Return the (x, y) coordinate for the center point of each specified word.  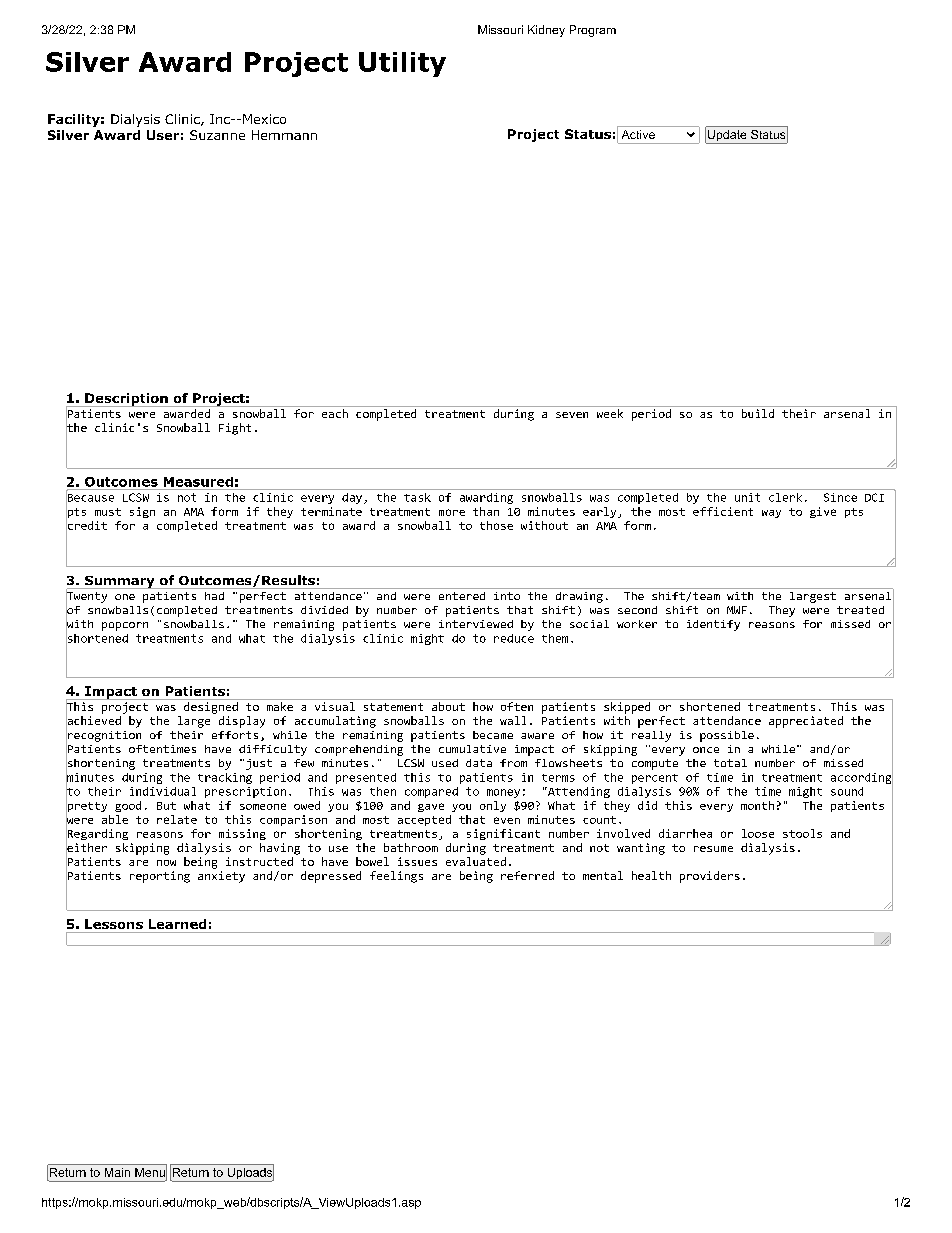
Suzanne (217, 135)
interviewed (476, 624)
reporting (160, 877)
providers (710, 877)
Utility (402, 64)
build (758, 413)
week (610, 413)
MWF (737, 610)
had (214, 596)
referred (527, 875)
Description (126, 400)
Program (593, 31)
